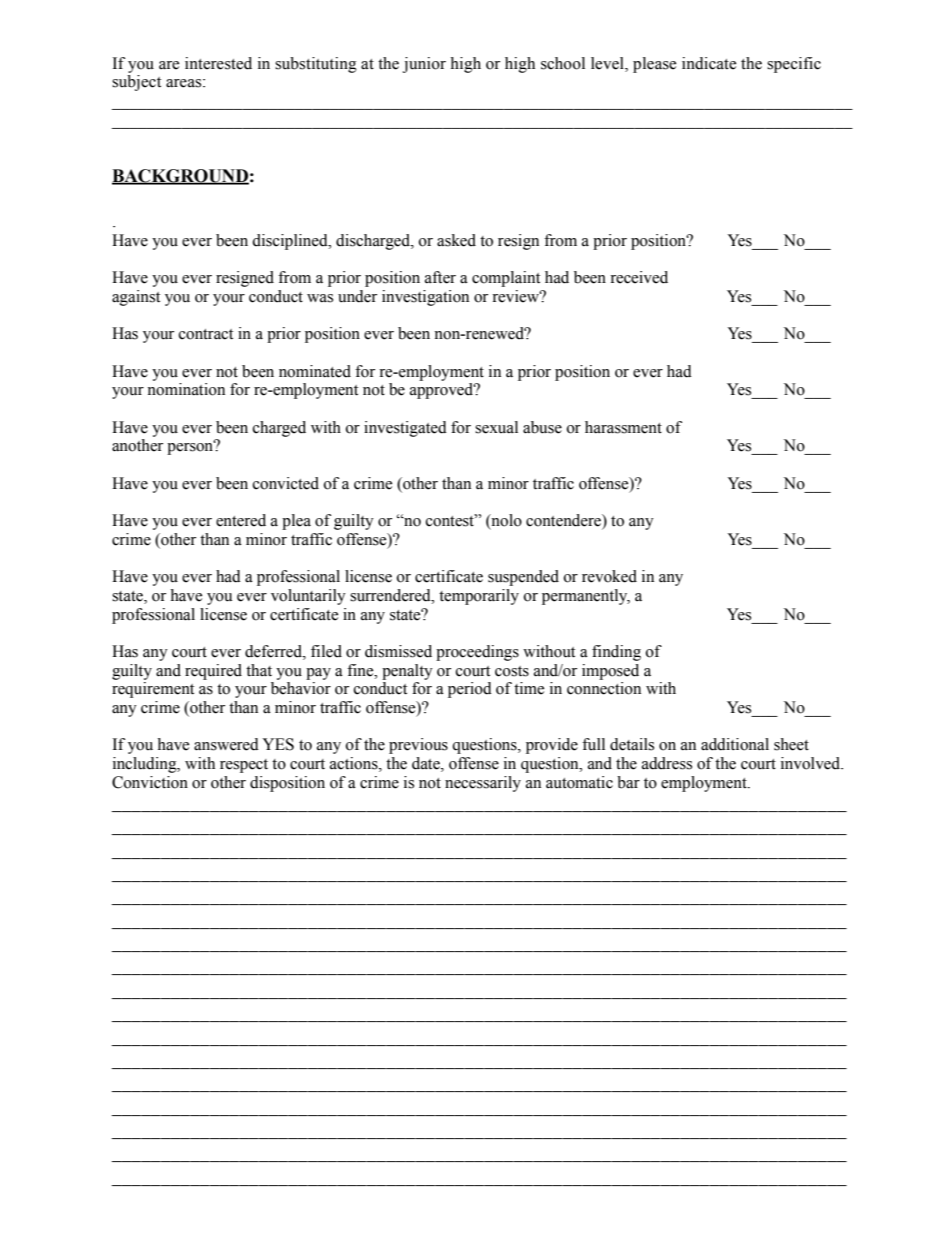  What do you see at coordinates (523, 578) in the screenshot?
I see `suspended` at bounding box center [523, 578].
